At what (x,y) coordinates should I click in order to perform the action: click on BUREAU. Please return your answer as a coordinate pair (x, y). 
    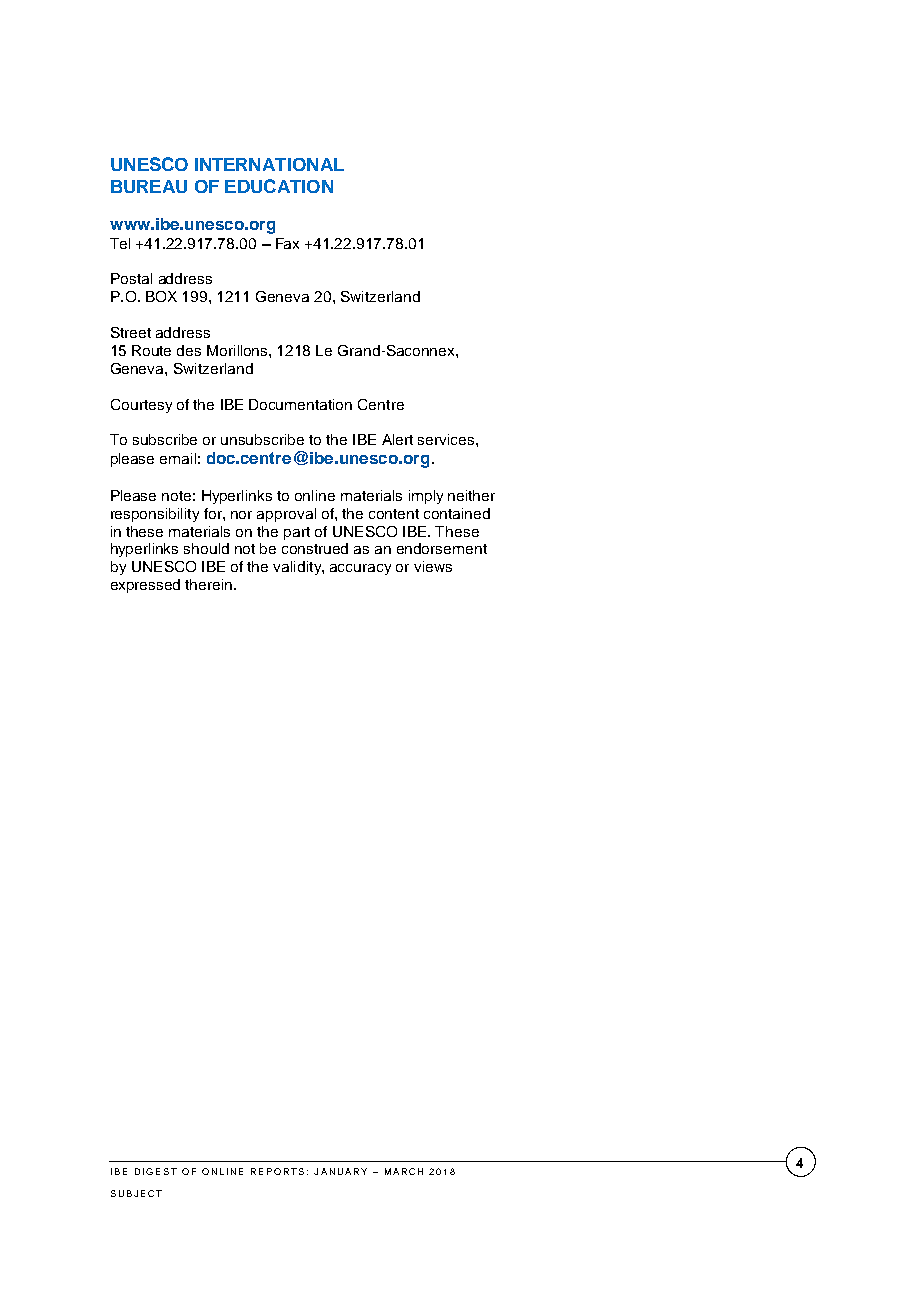
    Looking at the image, I should click on (149, 186).
